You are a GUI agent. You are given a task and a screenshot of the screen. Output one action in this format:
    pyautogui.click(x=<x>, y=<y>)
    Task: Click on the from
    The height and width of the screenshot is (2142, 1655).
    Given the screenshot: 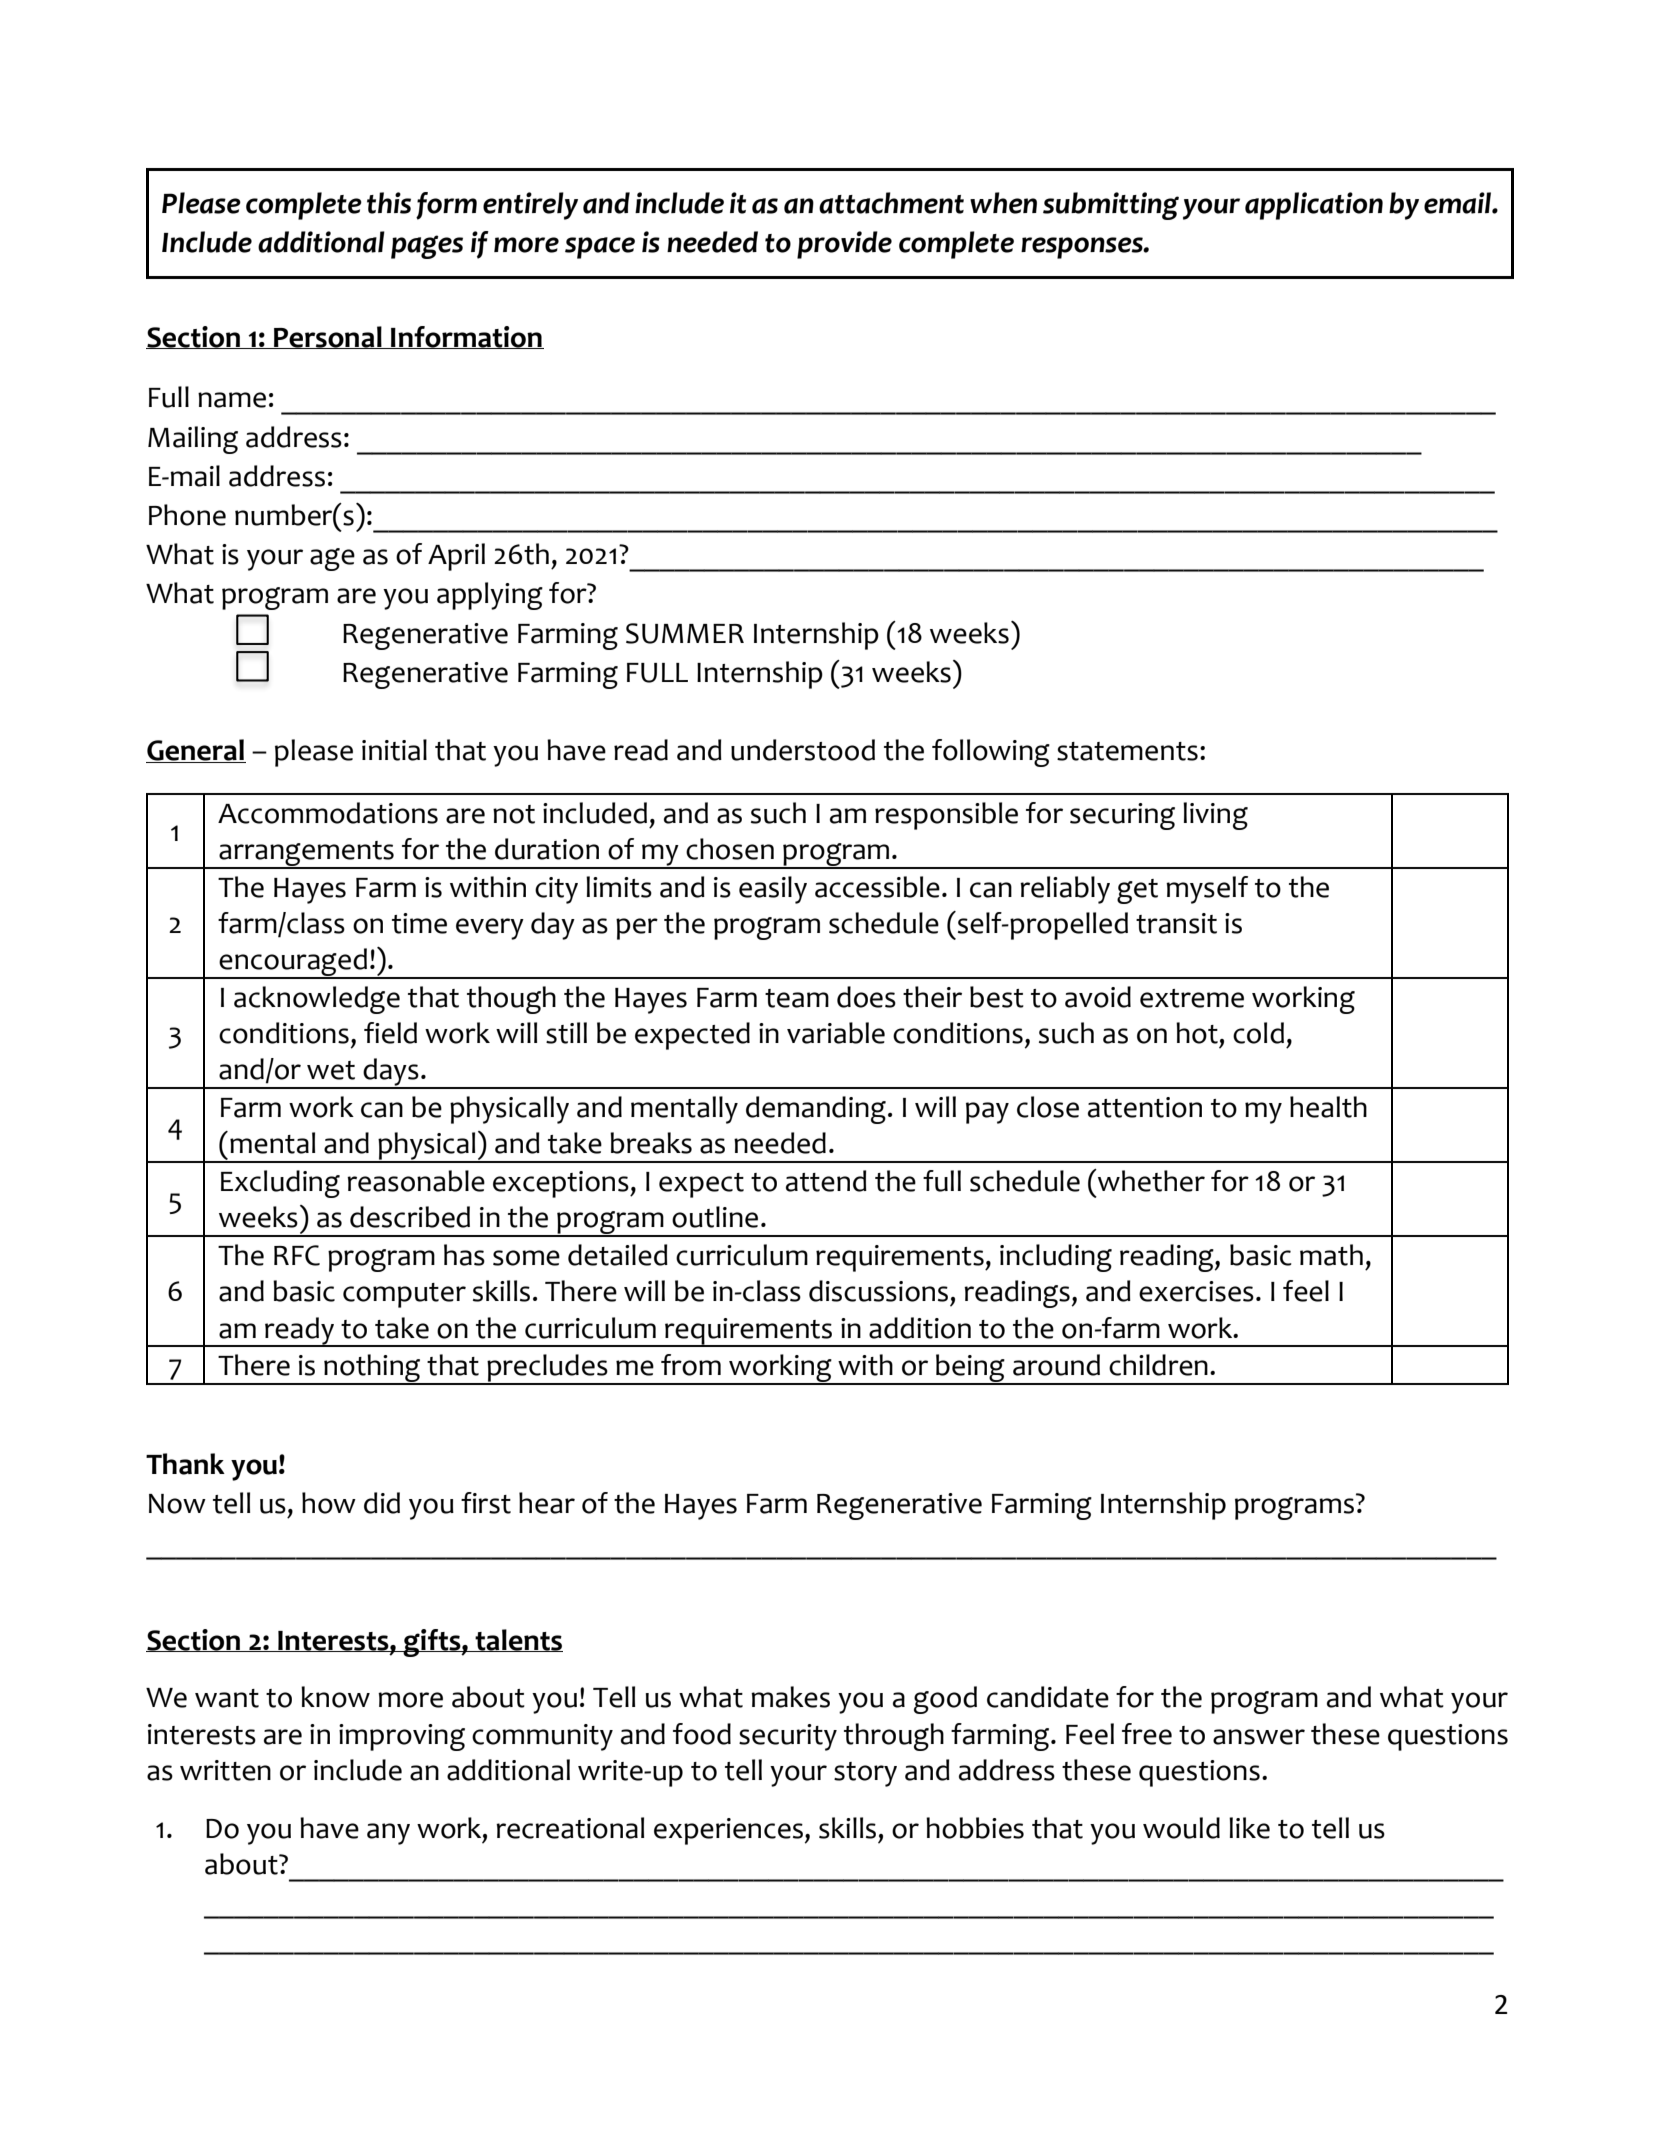 What is the action you would take?
    pyautogui.click(x=691, y=1365)
